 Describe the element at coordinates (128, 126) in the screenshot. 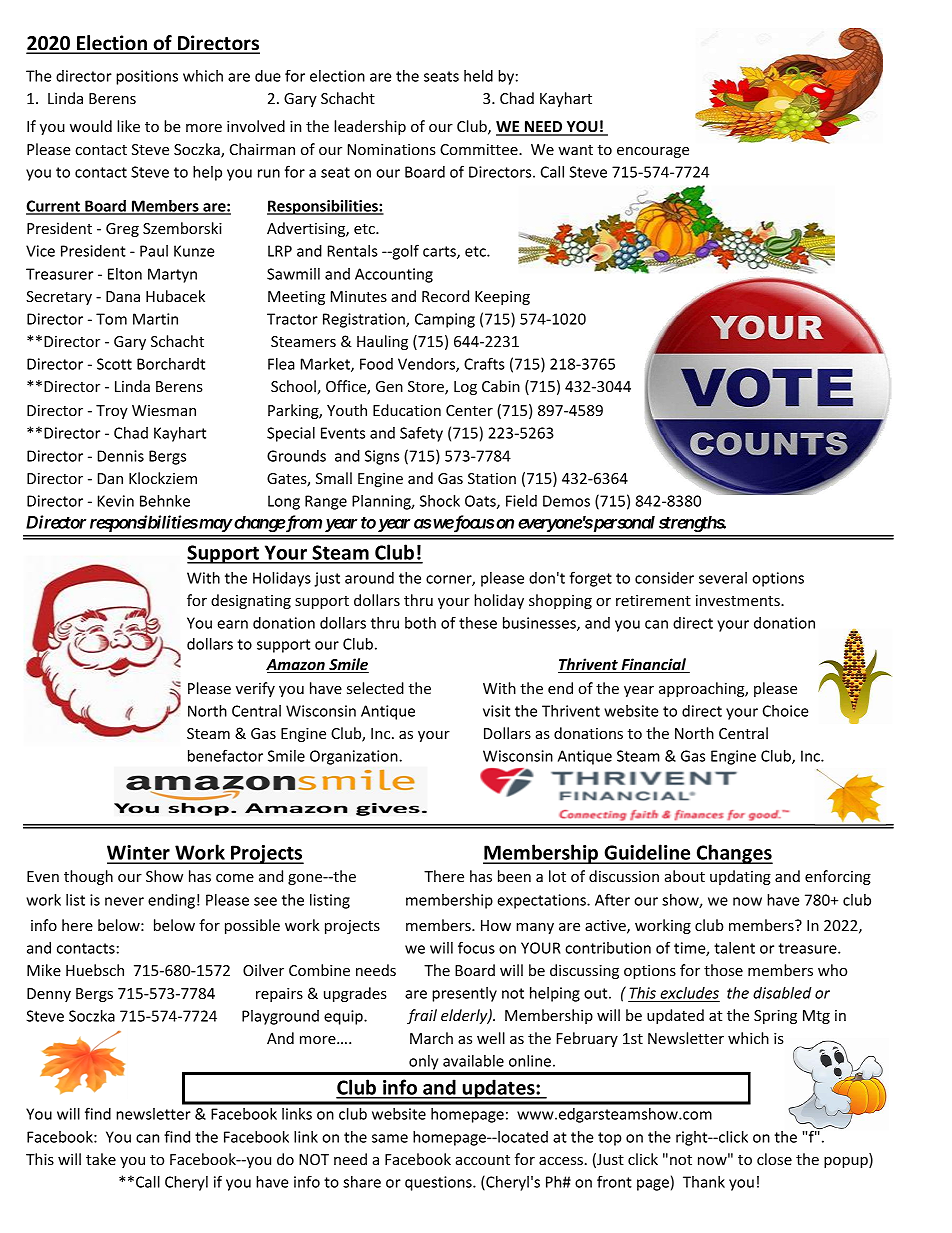

I see `like` at that location.
